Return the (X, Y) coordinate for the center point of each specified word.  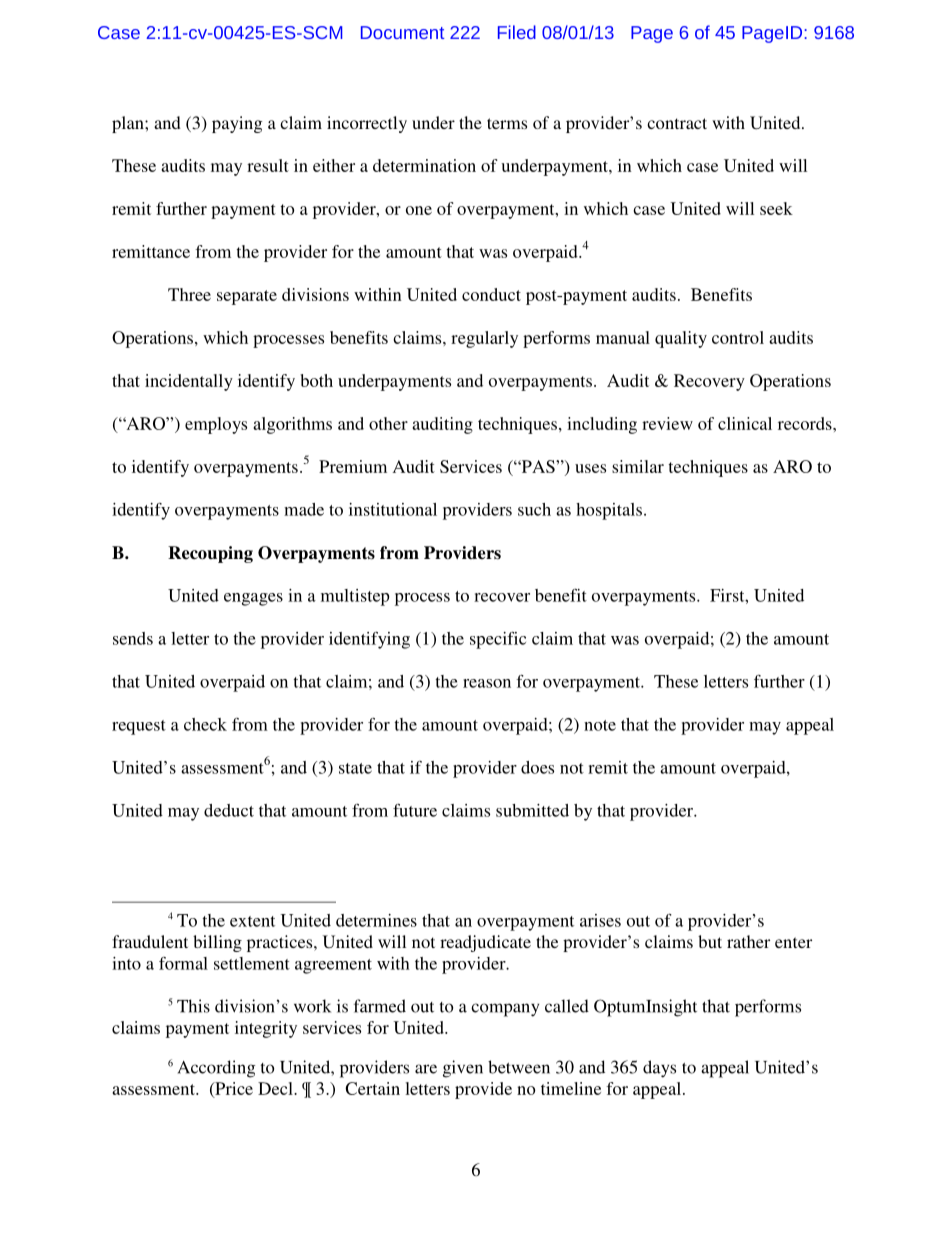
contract (677, 123)
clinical (745, 423)
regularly (484, 339)
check (205, 724)
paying (237, 124)
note (600, 725)
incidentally (189, 382)
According (216, 1069)
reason (487, 683)
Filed (517, 32)
